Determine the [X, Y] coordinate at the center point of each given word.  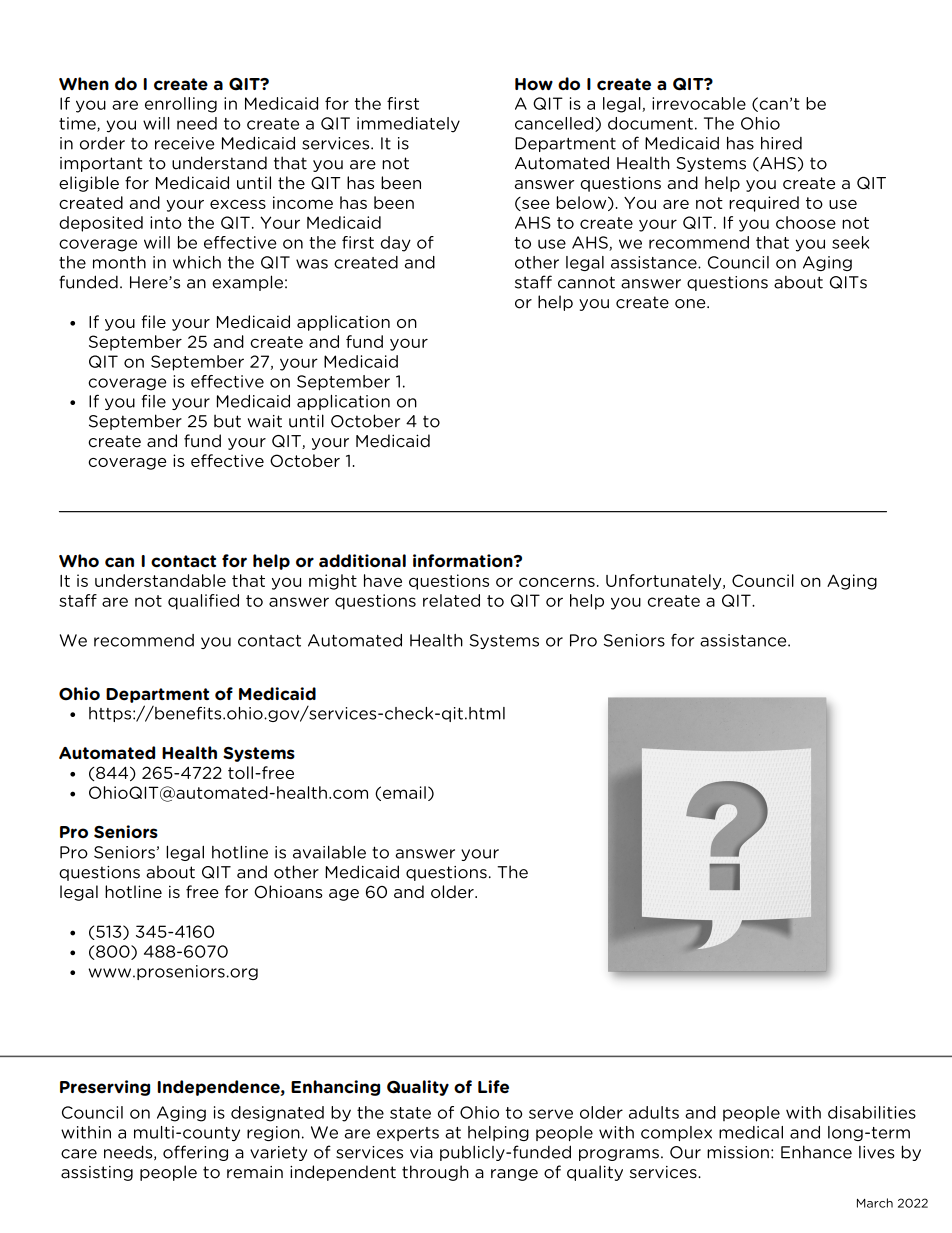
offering [195, 1153]
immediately [408, 125]
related [451, 600]
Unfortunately [665, 582]
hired [781, 143]
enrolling [181, 105]
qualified [203, 602]
